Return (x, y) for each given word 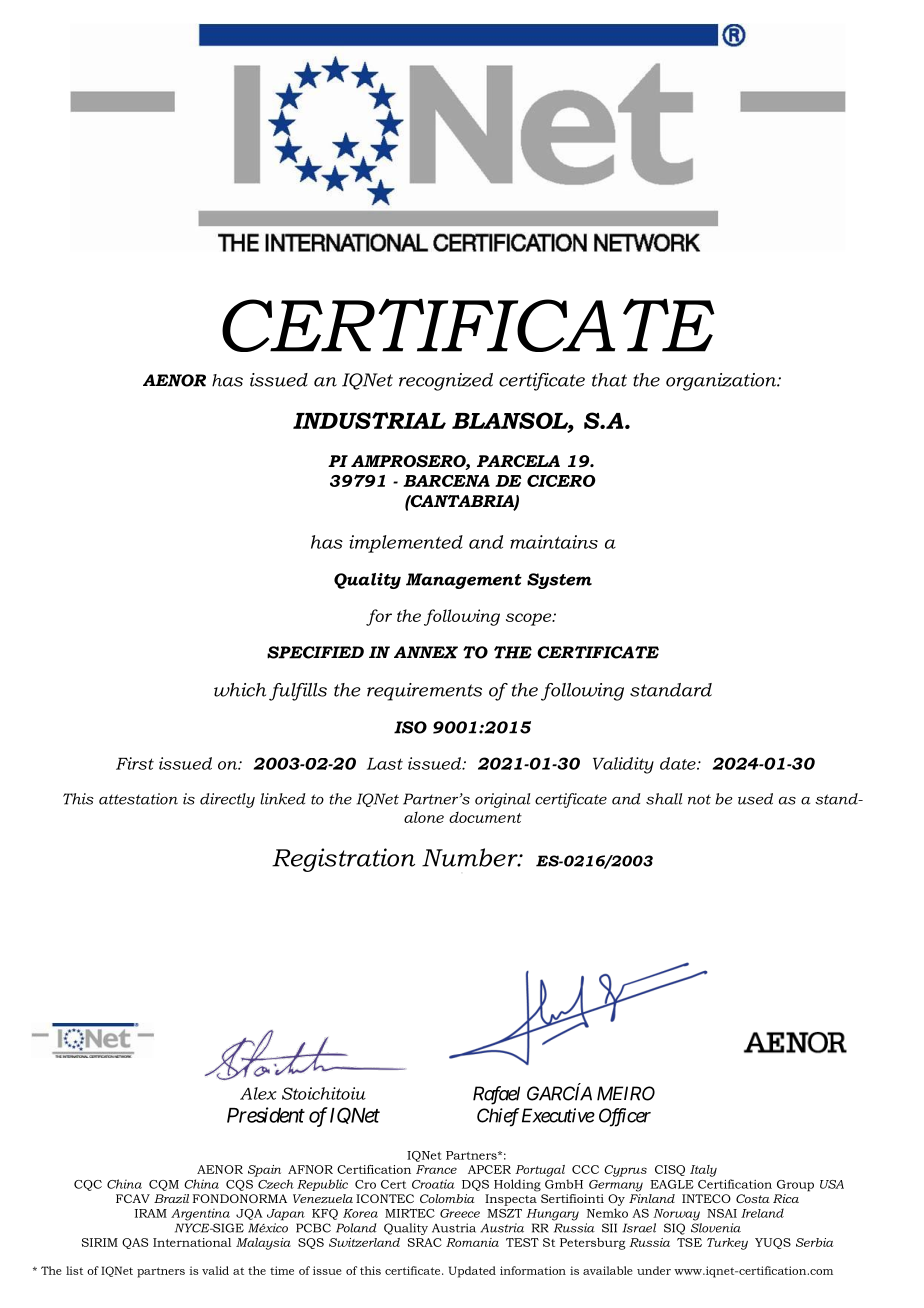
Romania (472, 1242)
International (192, 1242)
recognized (446, 382)
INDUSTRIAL (369, 420)
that (609, 380)
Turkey (727, 1244)
